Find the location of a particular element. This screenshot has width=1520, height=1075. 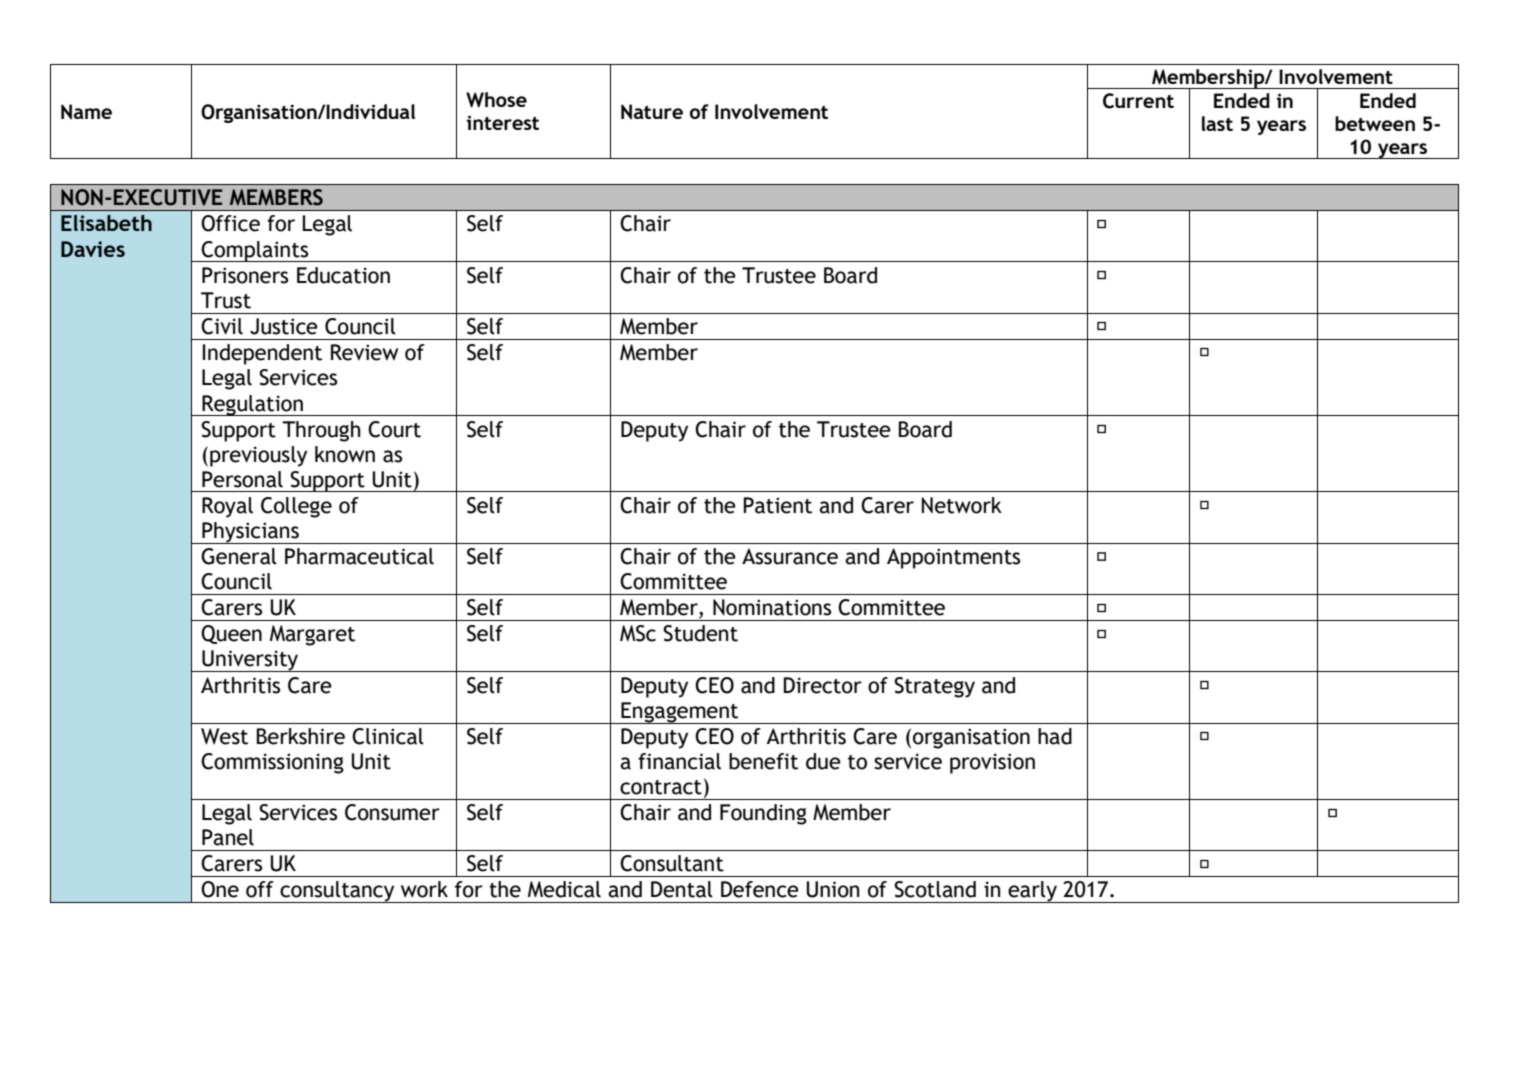

Name is located at coordinates (86, 112).
